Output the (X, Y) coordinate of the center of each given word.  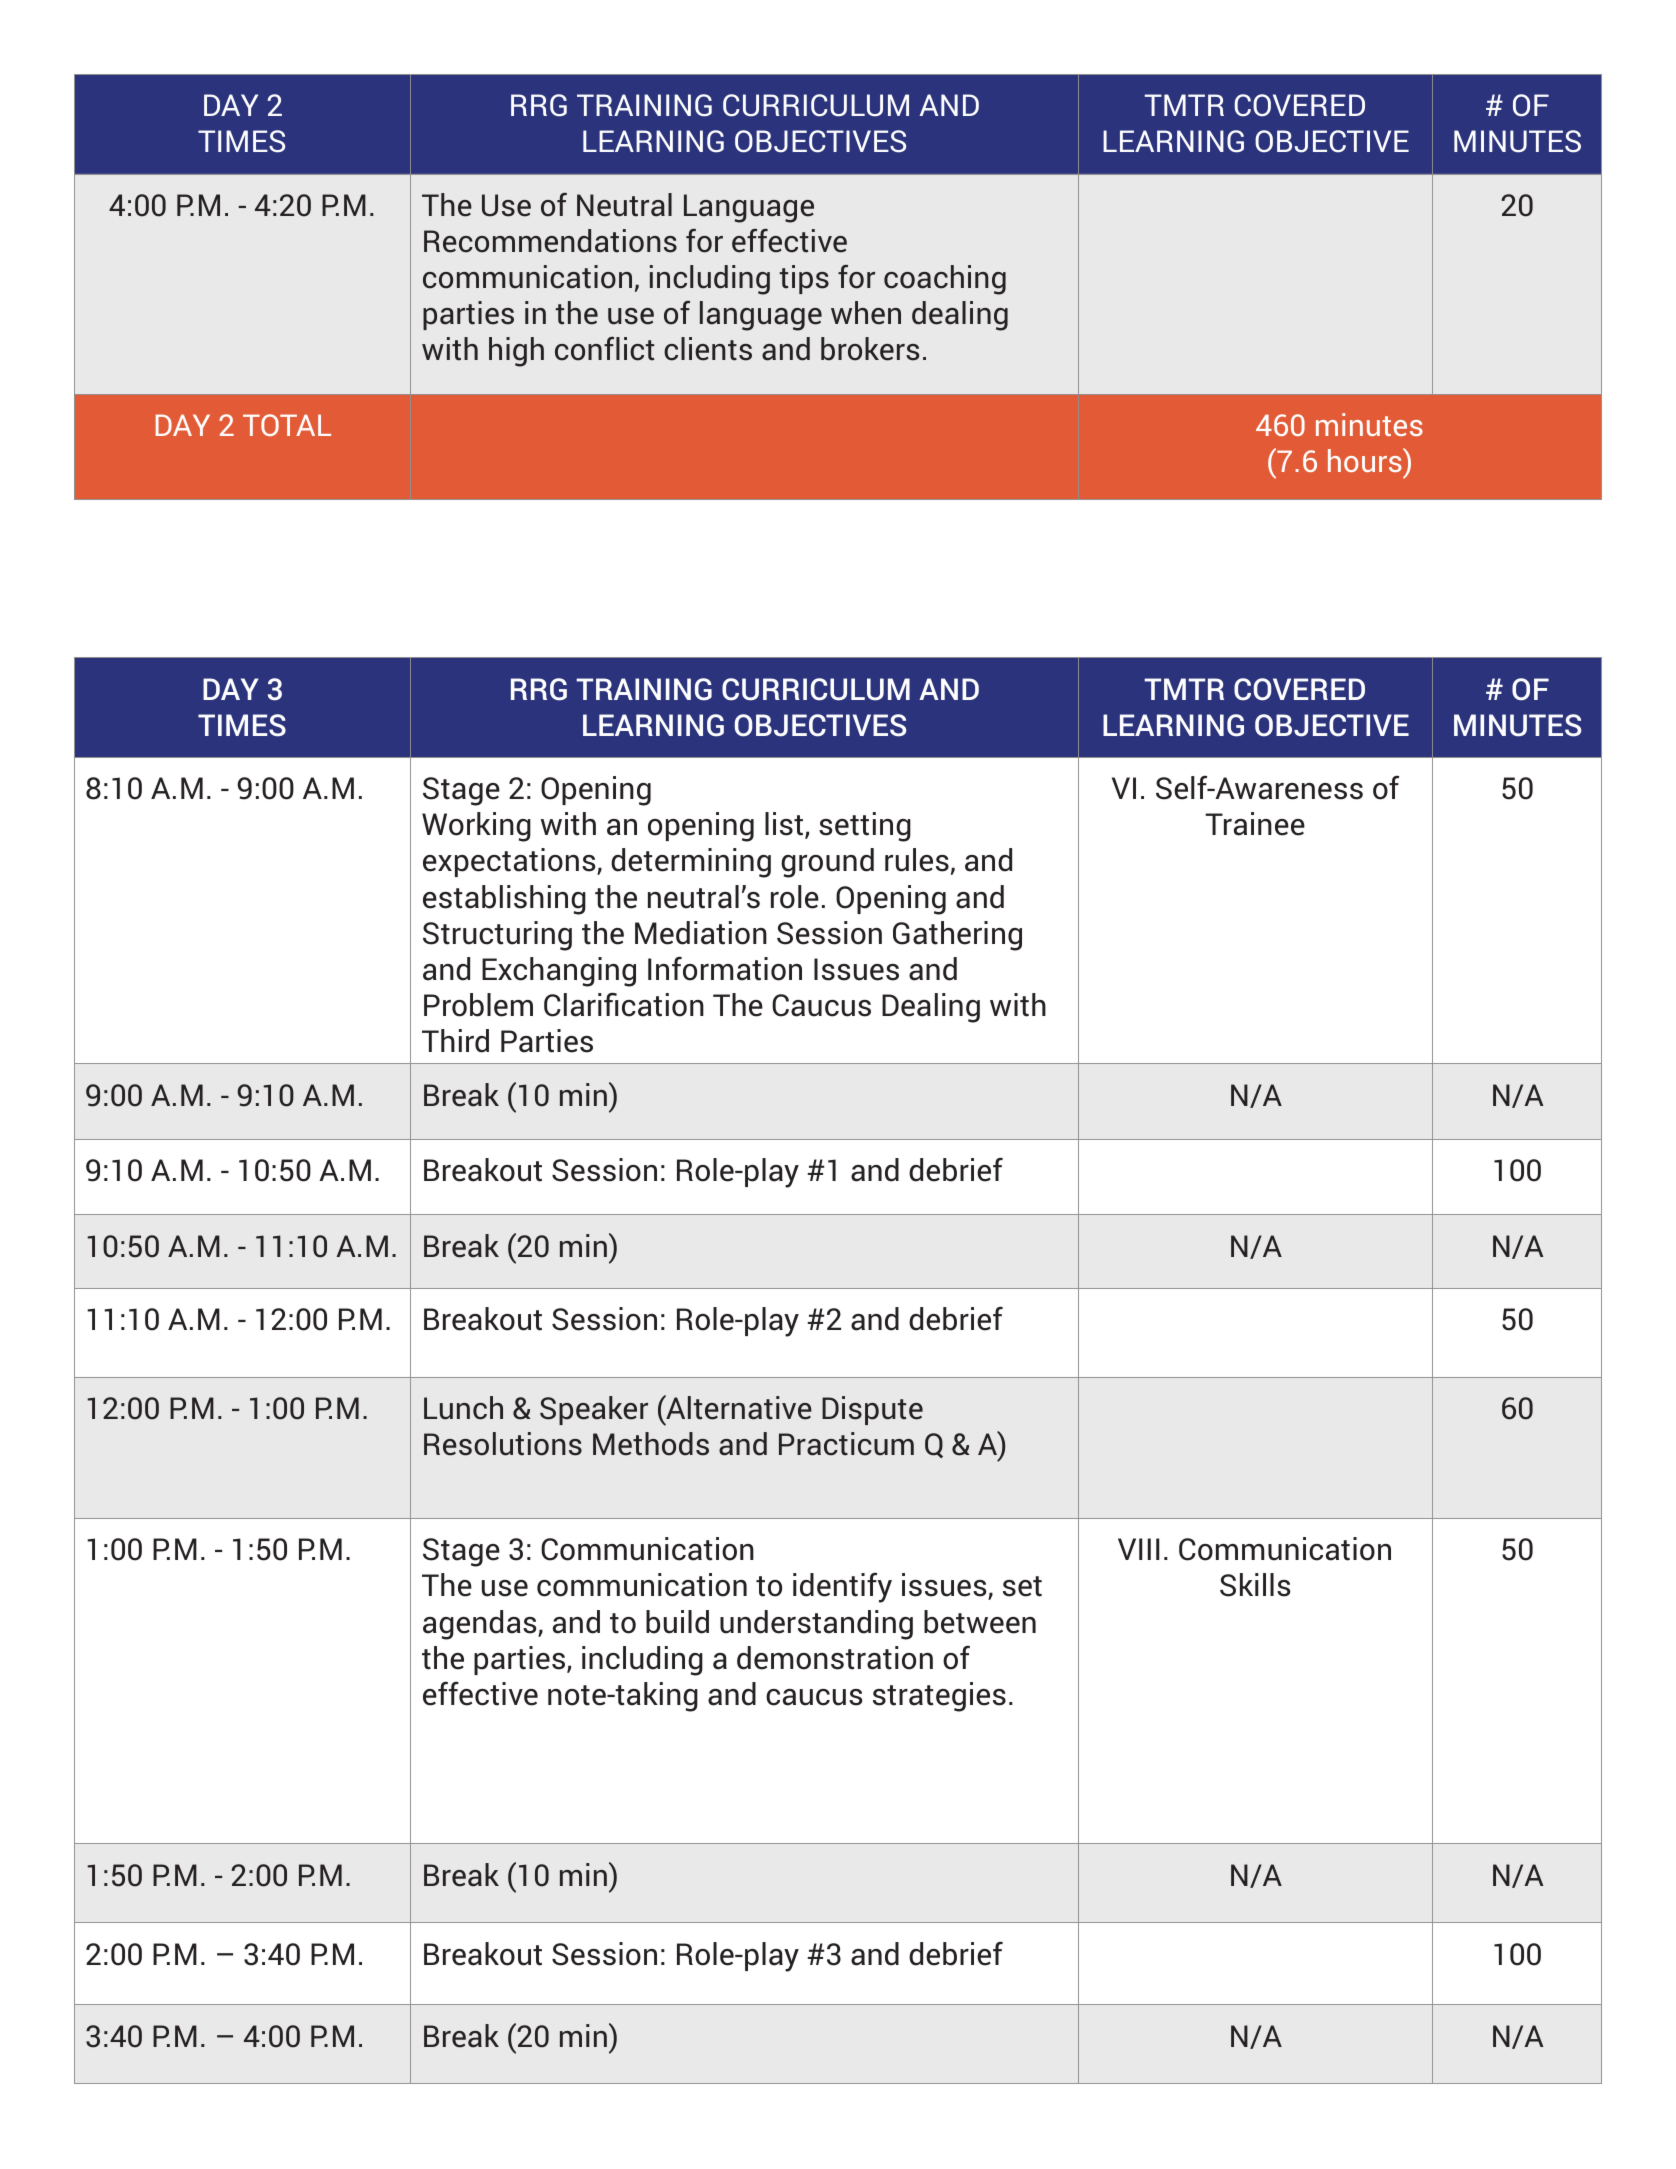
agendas (481, 1625)
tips (804, 279)
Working (476, 827)
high (516, 352)
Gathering (957, 936)
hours (1366, 460)
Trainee (1255, 824)
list (785, 825)
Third (455, 1041)
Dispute (872, 1410)
